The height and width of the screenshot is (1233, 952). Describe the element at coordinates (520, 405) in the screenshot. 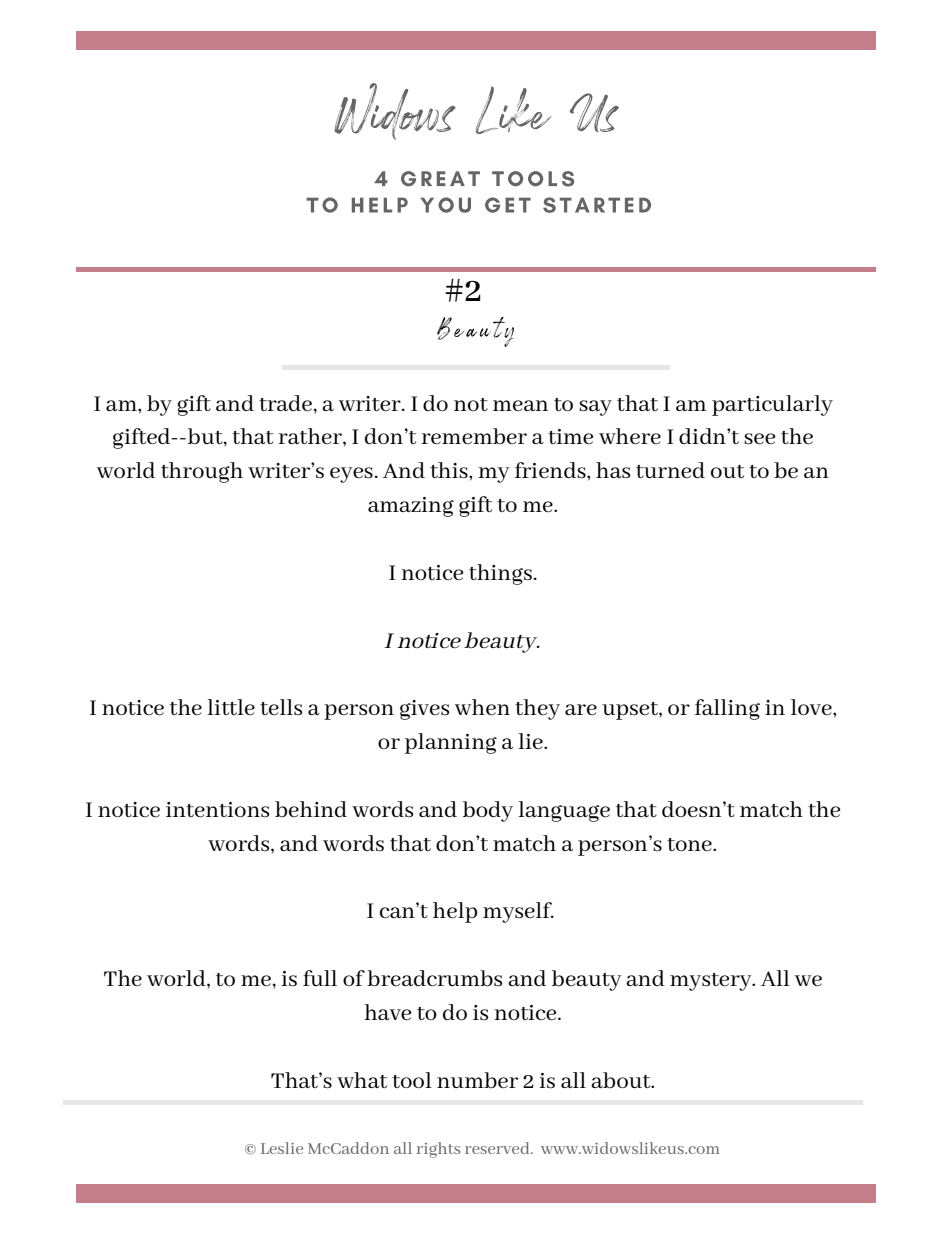

I see `mean` at that location.
